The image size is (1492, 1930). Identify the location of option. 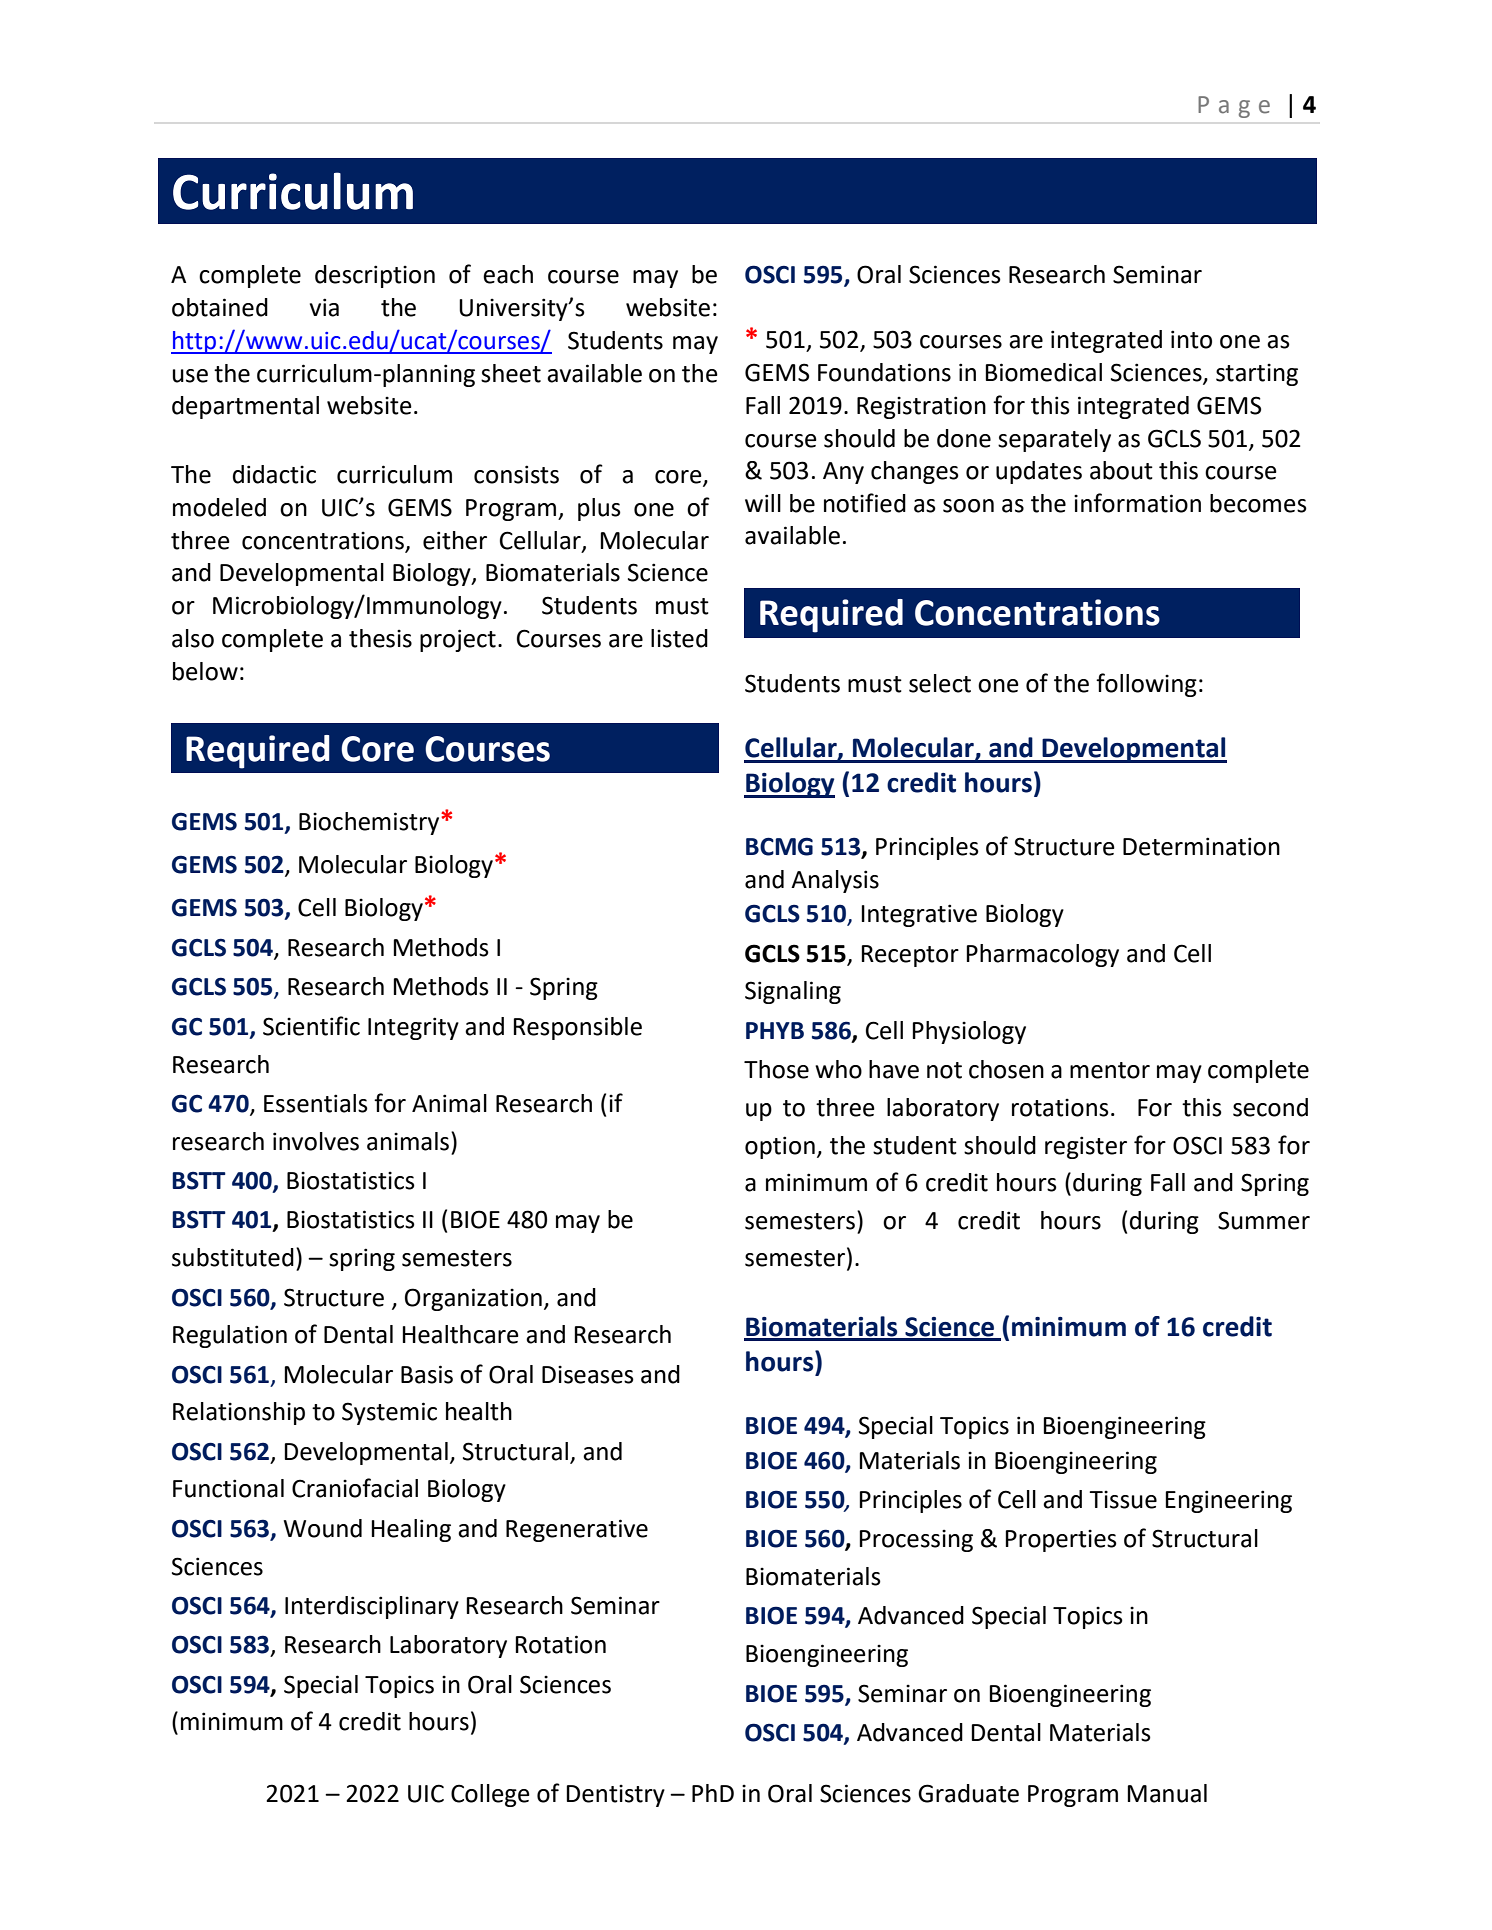
(780, 1147).
